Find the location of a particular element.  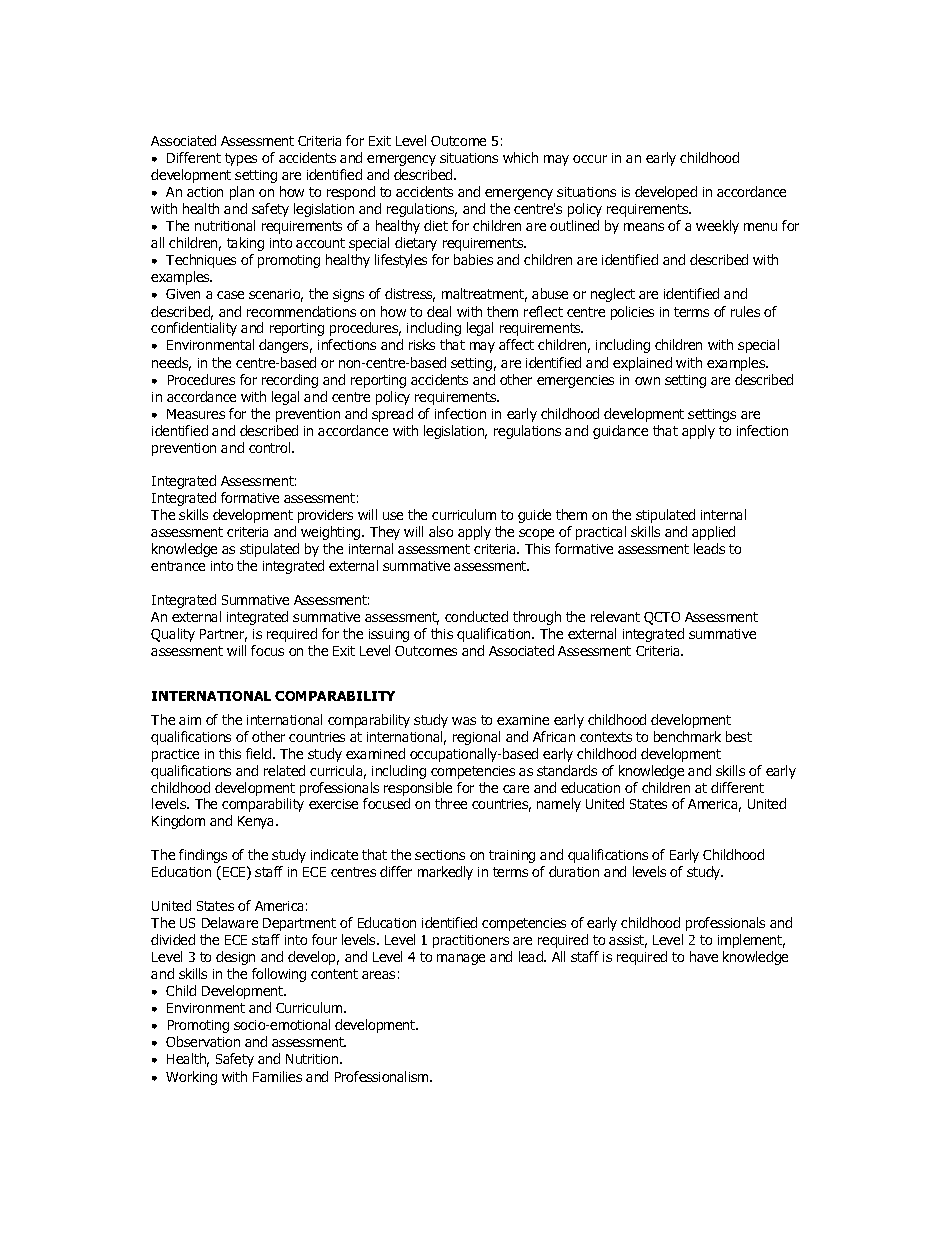

control is located at coordinates (271, 447).
